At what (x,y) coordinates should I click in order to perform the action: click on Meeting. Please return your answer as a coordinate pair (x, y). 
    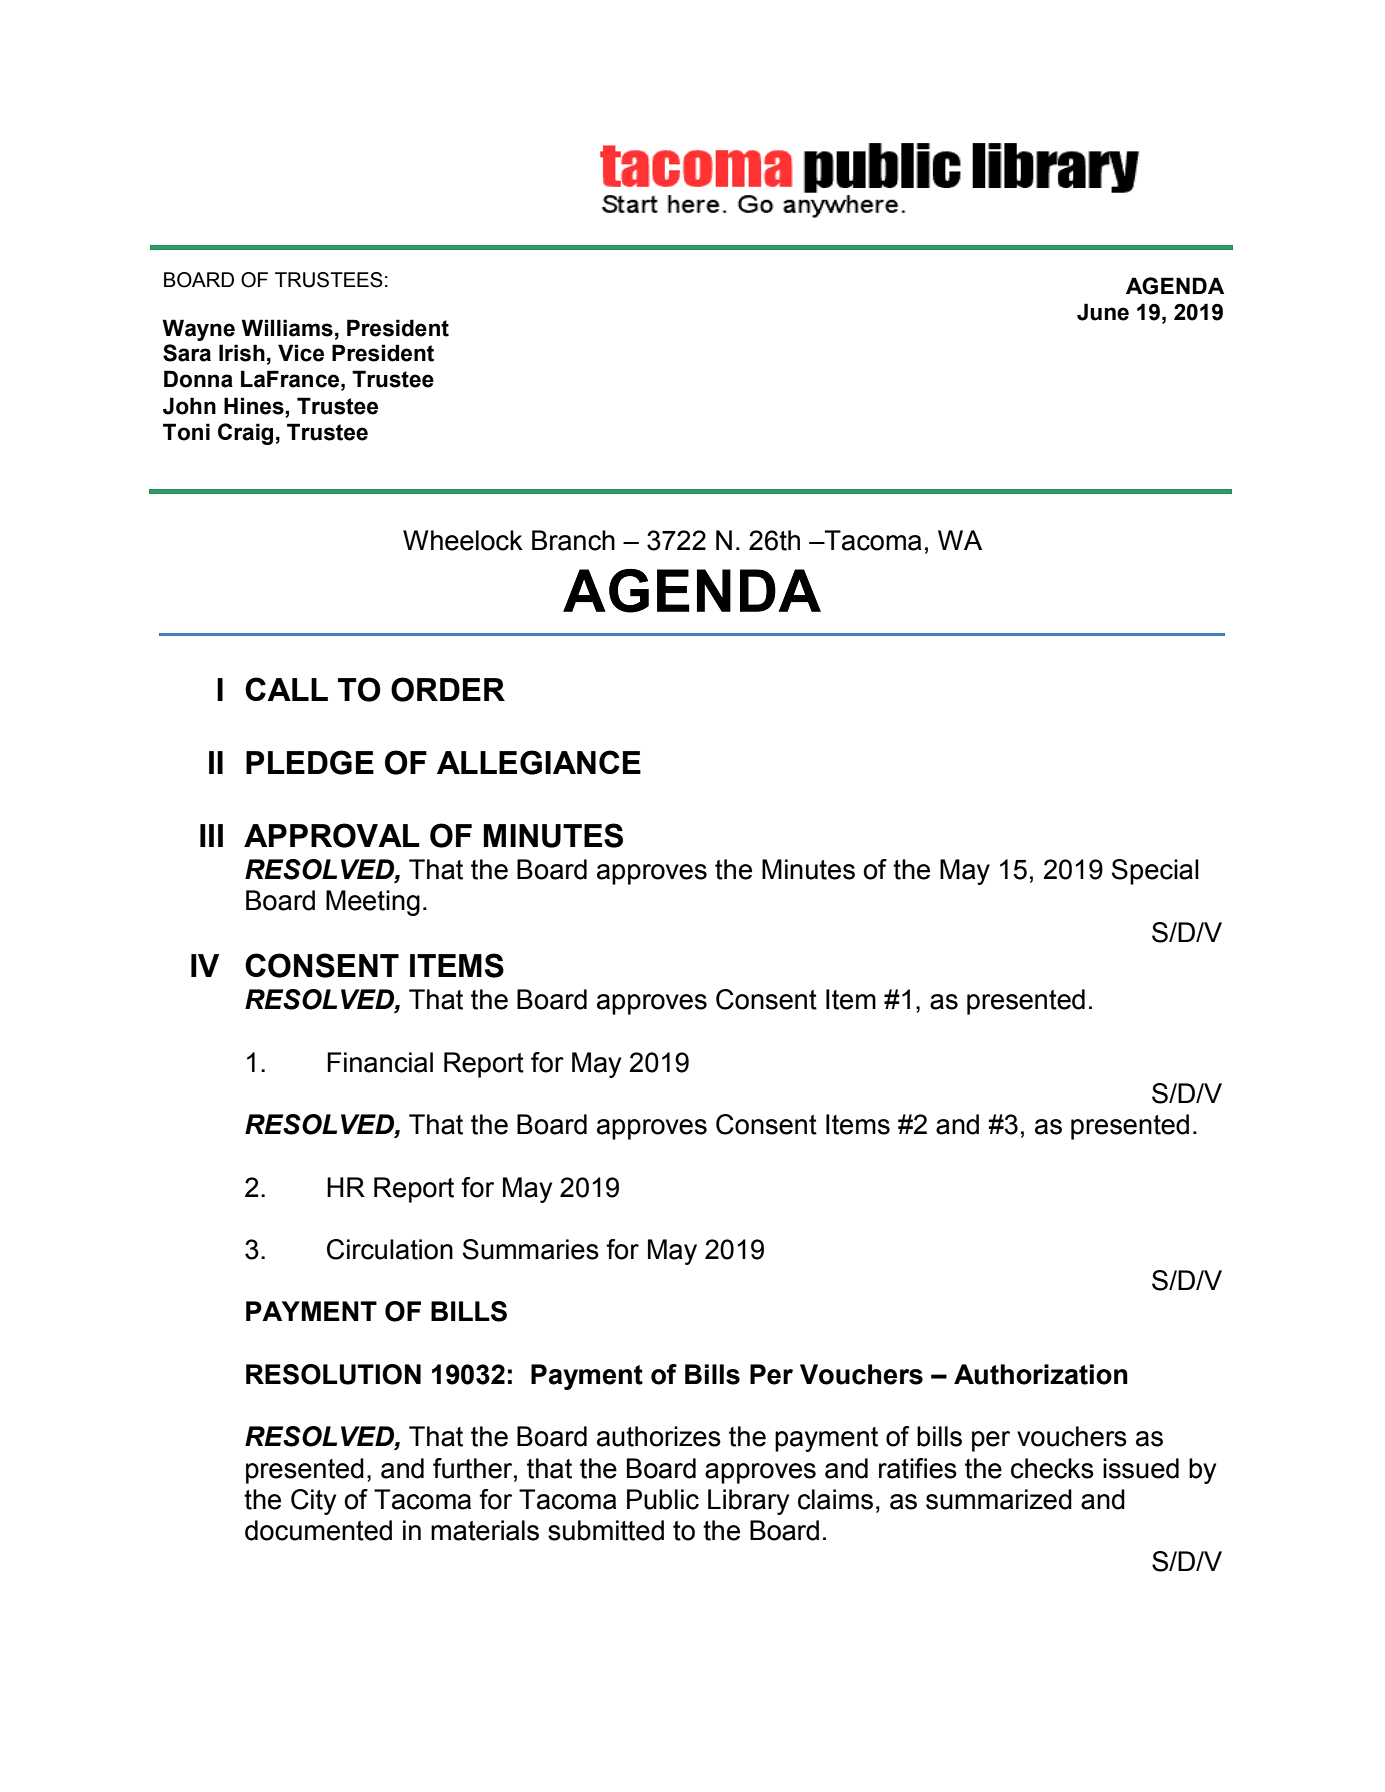
    Looking at the image, I should click on (373, 903).
